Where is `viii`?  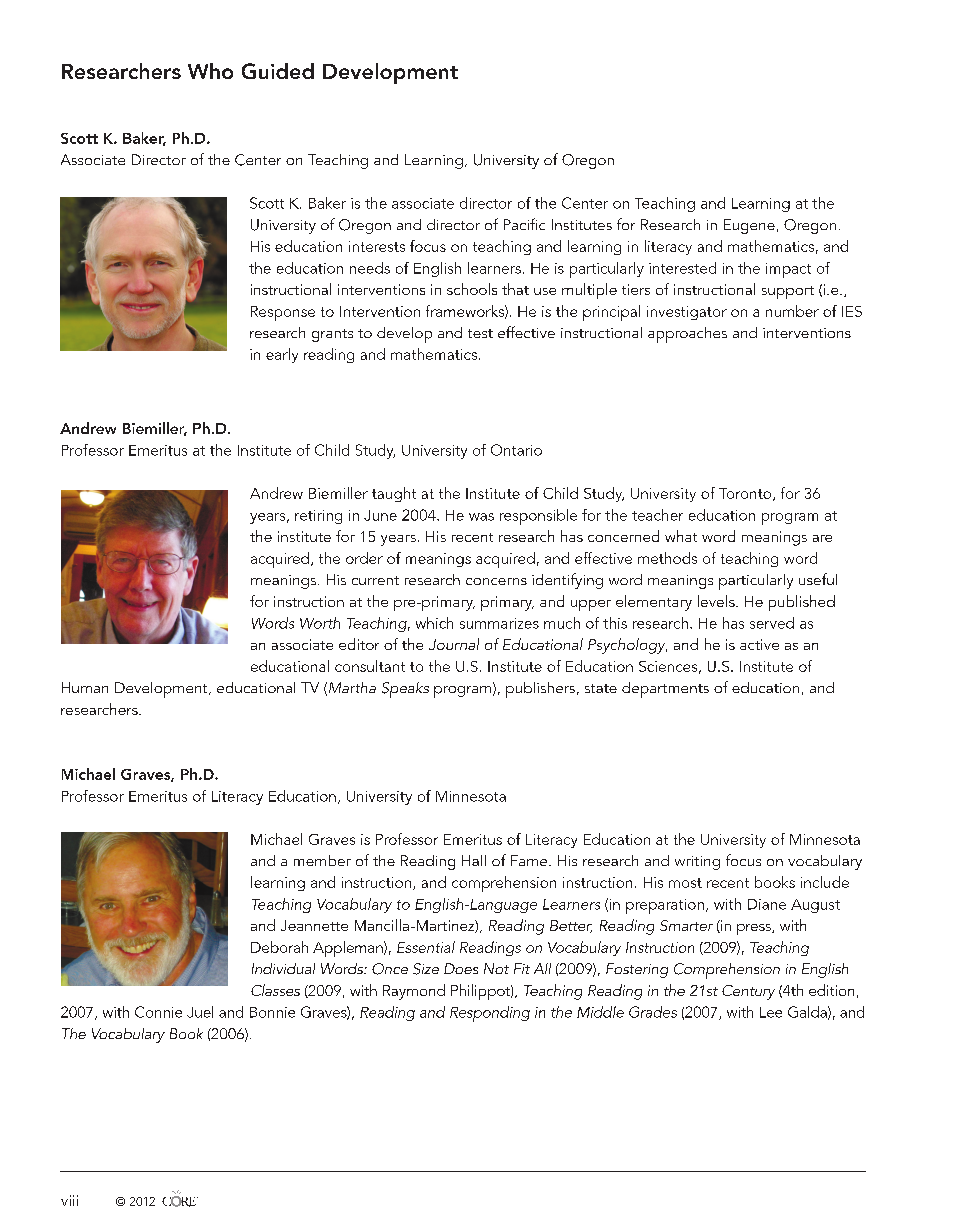
viii is located at coordinates (69, 1200).
